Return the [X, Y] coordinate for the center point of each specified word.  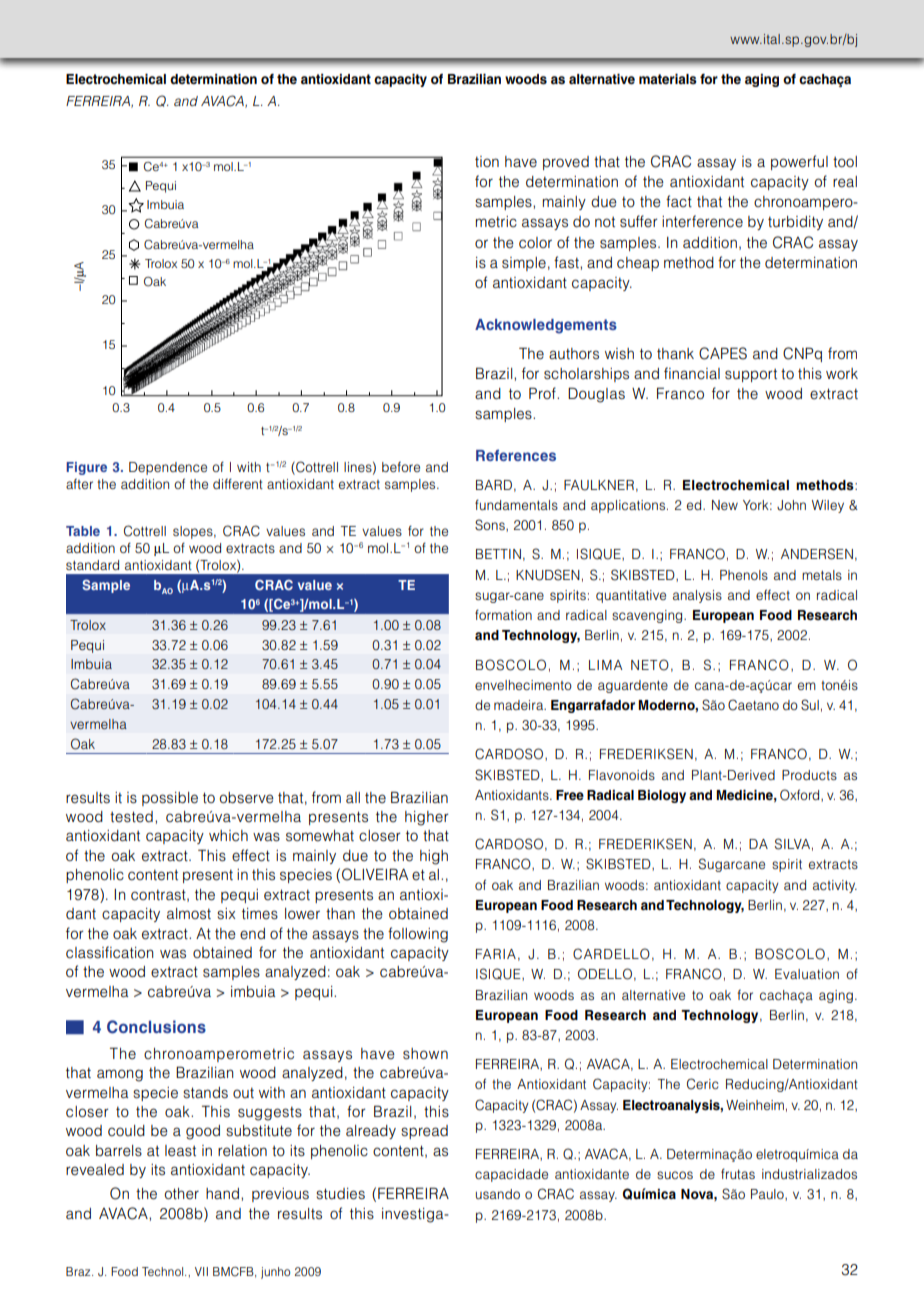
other [182, 1194]
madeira [520, 705]
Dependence [168, 468]
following [418, 935]
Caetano [753, 705]
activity [835, 886]
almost [189, 913]
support [751, 375]
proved [566, 163]
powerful [799, 162]
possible [170, 799]
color [535, 243]
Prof [543, 393]
